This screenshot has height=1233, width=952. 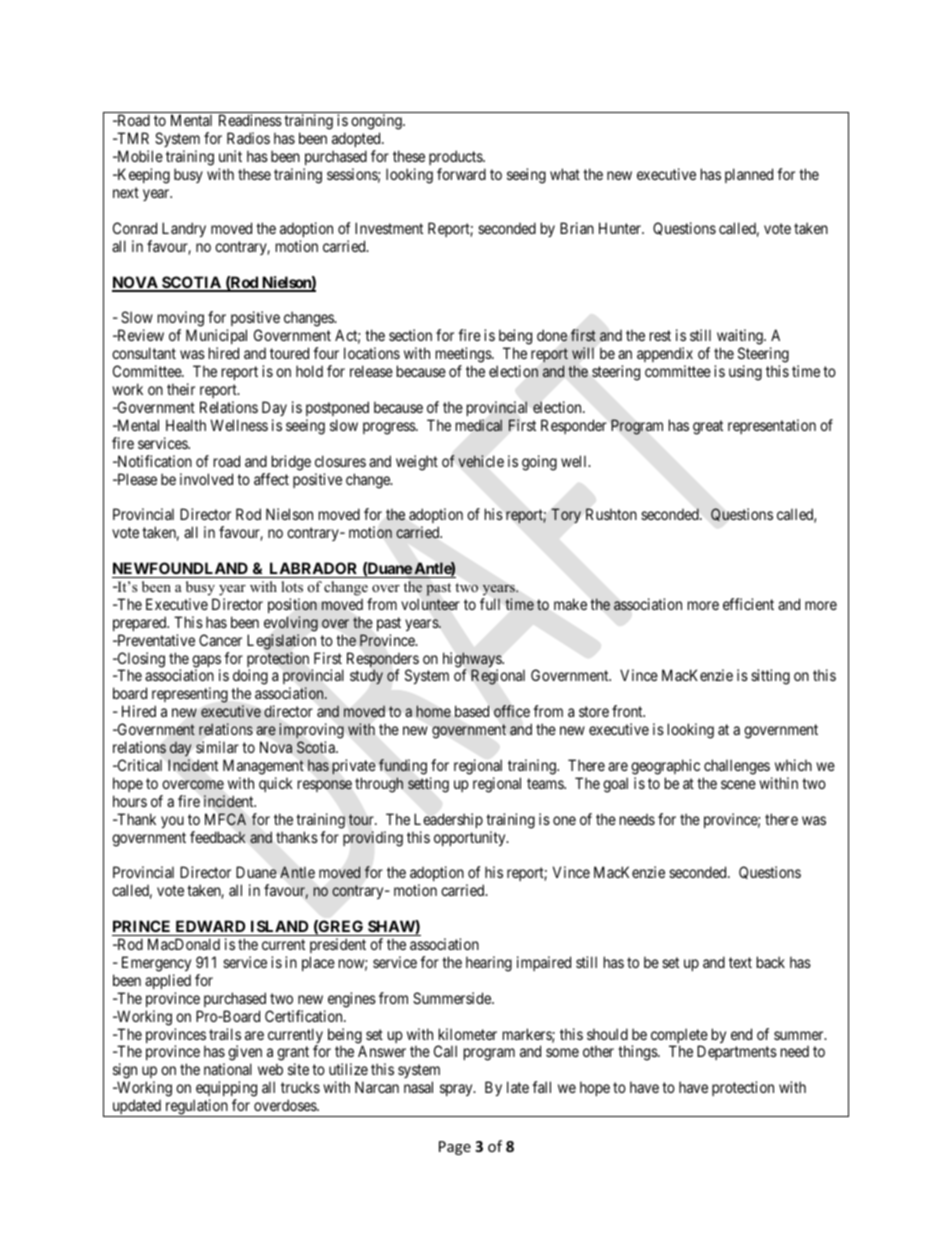 I want to click on you, so click(x=172, y=822).
